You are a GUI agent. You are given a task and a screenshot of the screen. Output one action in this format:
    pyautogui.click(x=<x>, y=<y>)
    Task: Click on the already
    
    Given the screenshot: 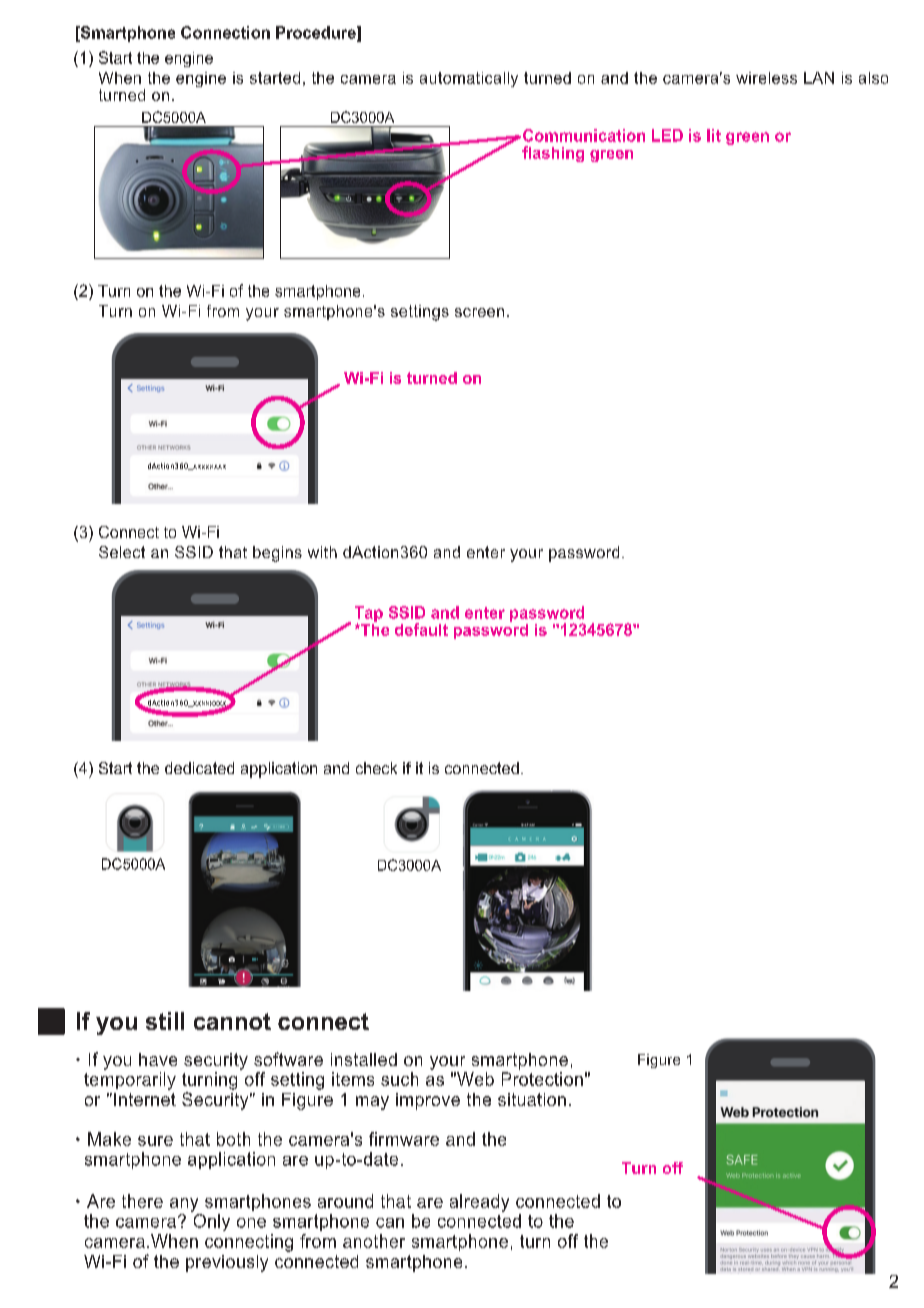 What is the action you would take?
    pyautogui.click(x=479, y=1203)
